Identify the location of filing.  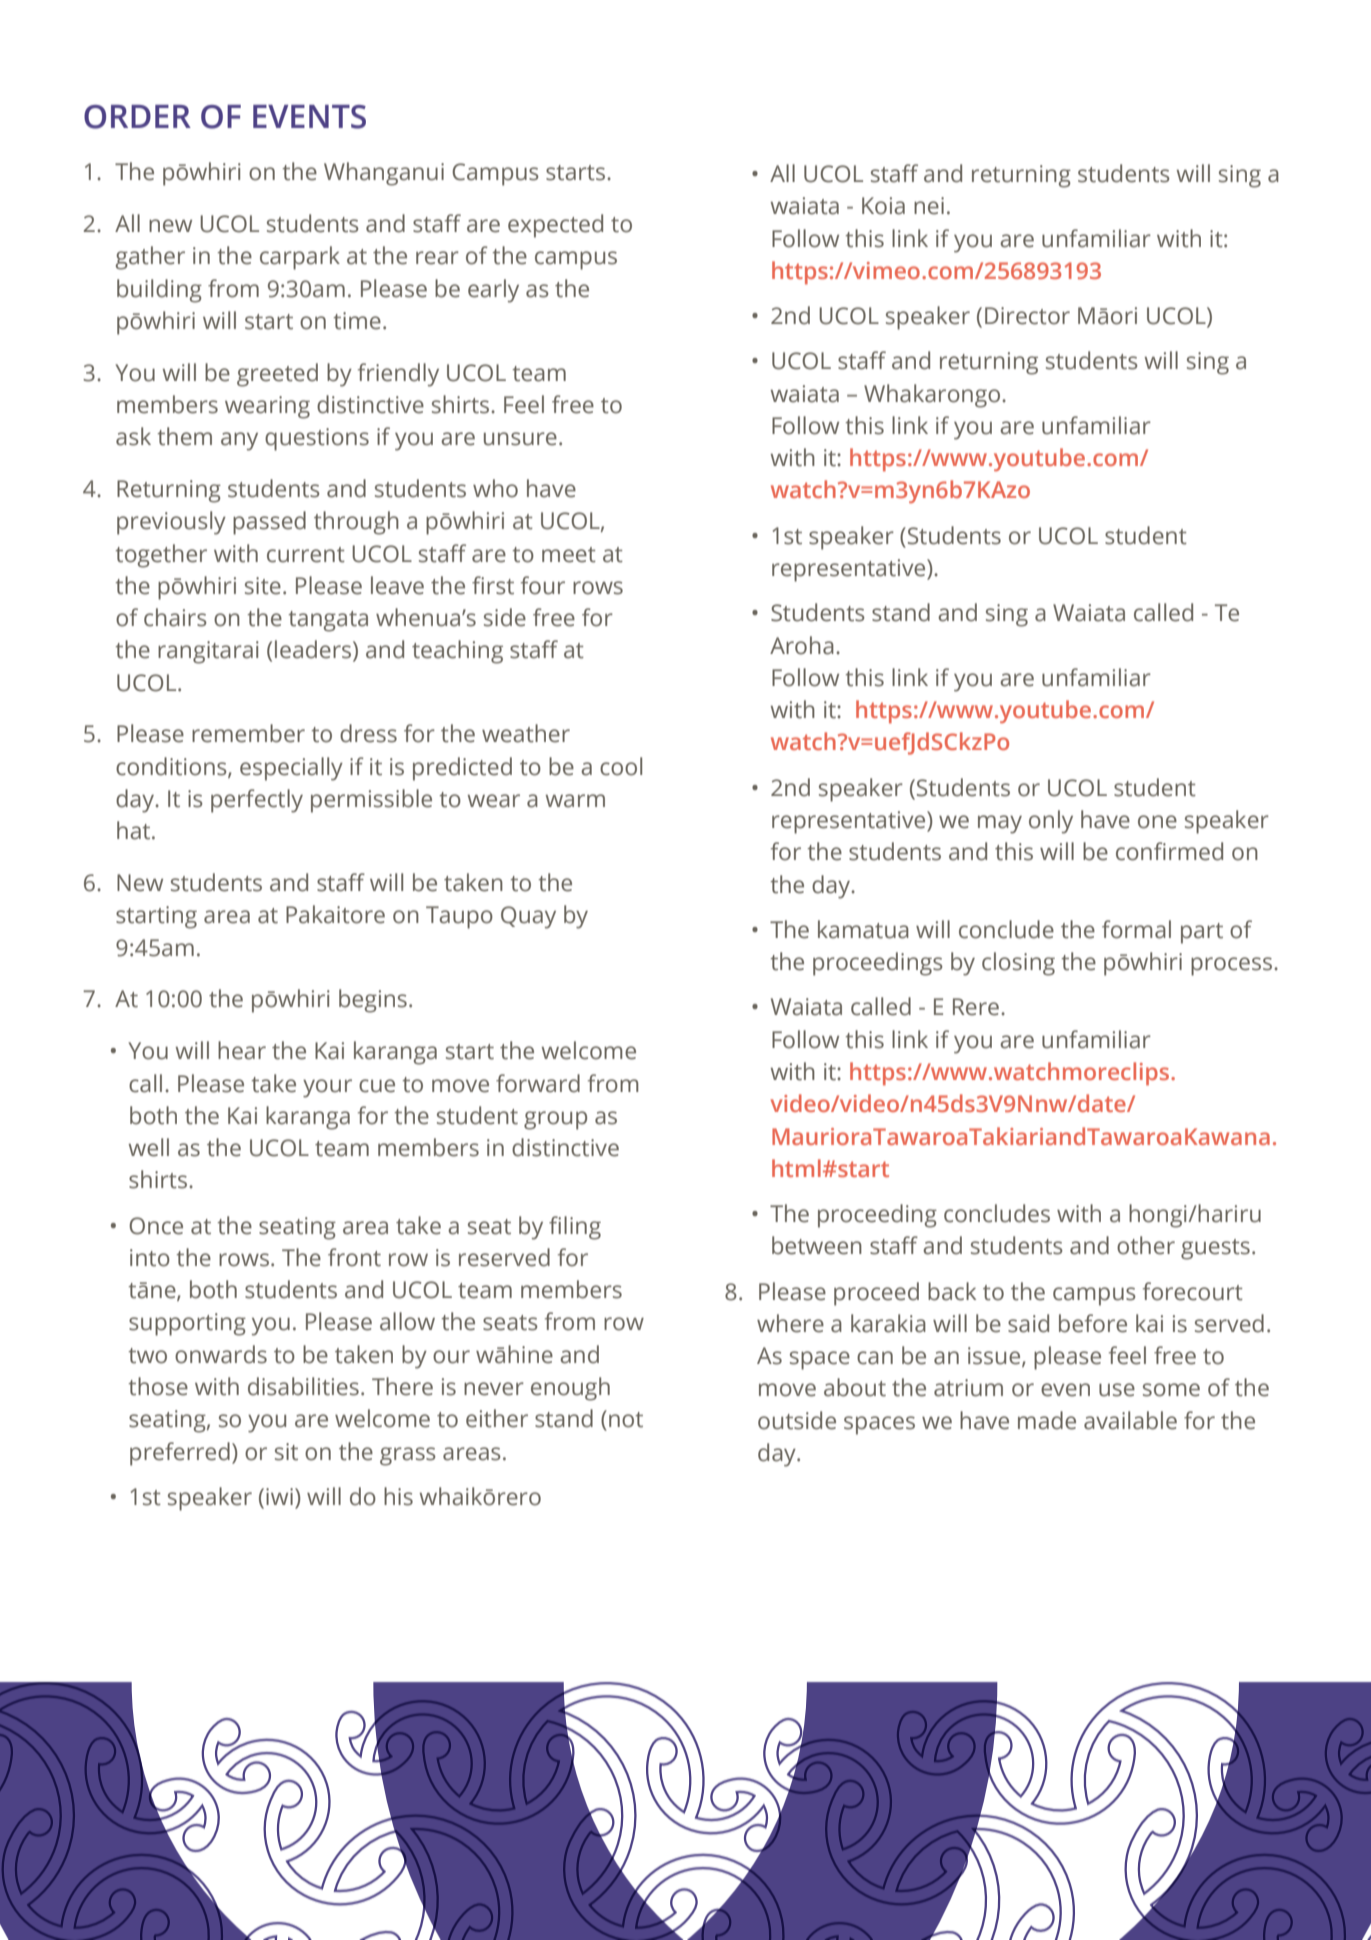
(575, 1228).
